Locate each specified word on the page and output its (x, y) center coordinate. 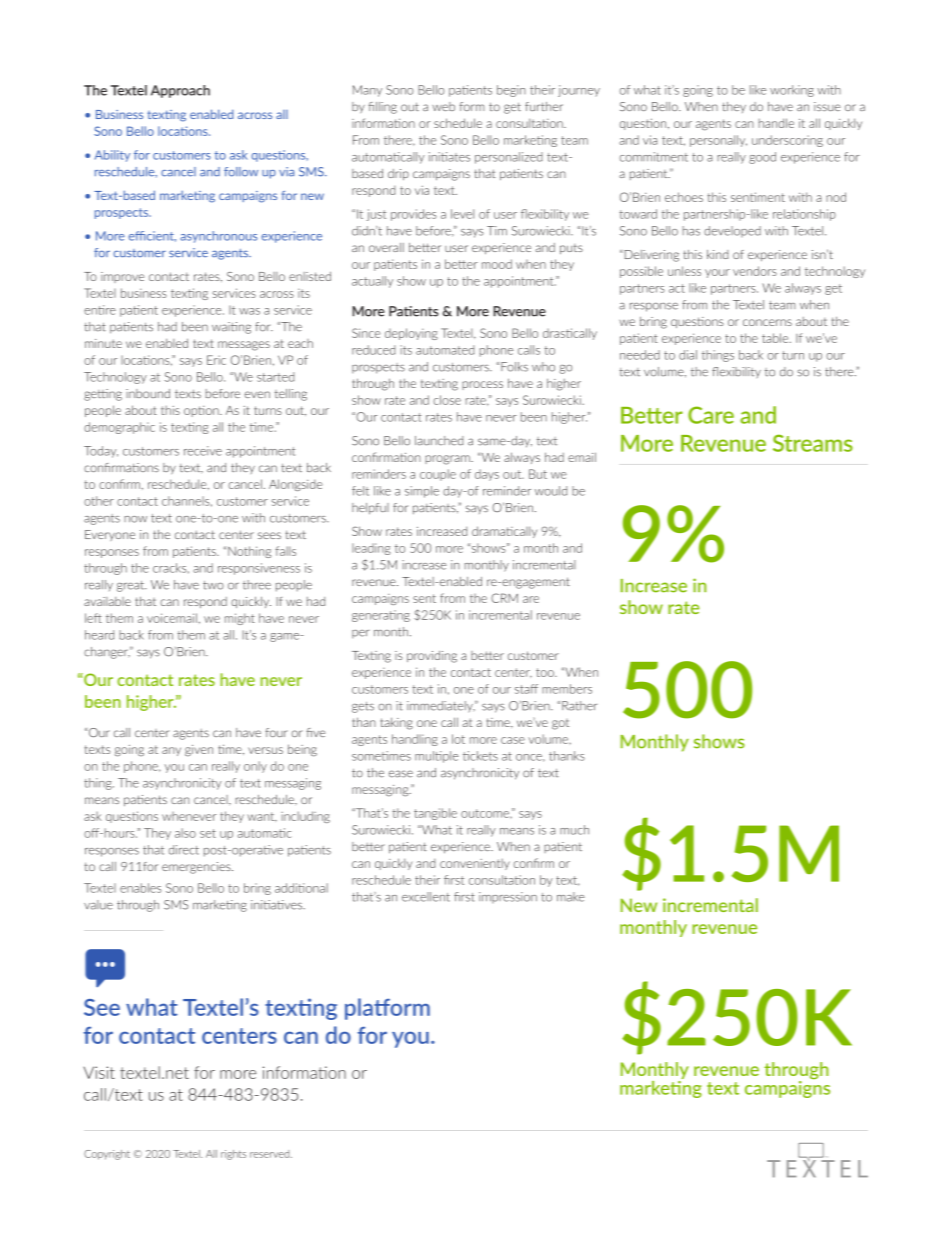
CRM (504, 598)
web (443, 106)
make (571, 897)
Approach (180, 91)
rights (233, 1155)
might (240, 619)
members (567, 689)
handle (776, 123)
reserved (271, 1154)
